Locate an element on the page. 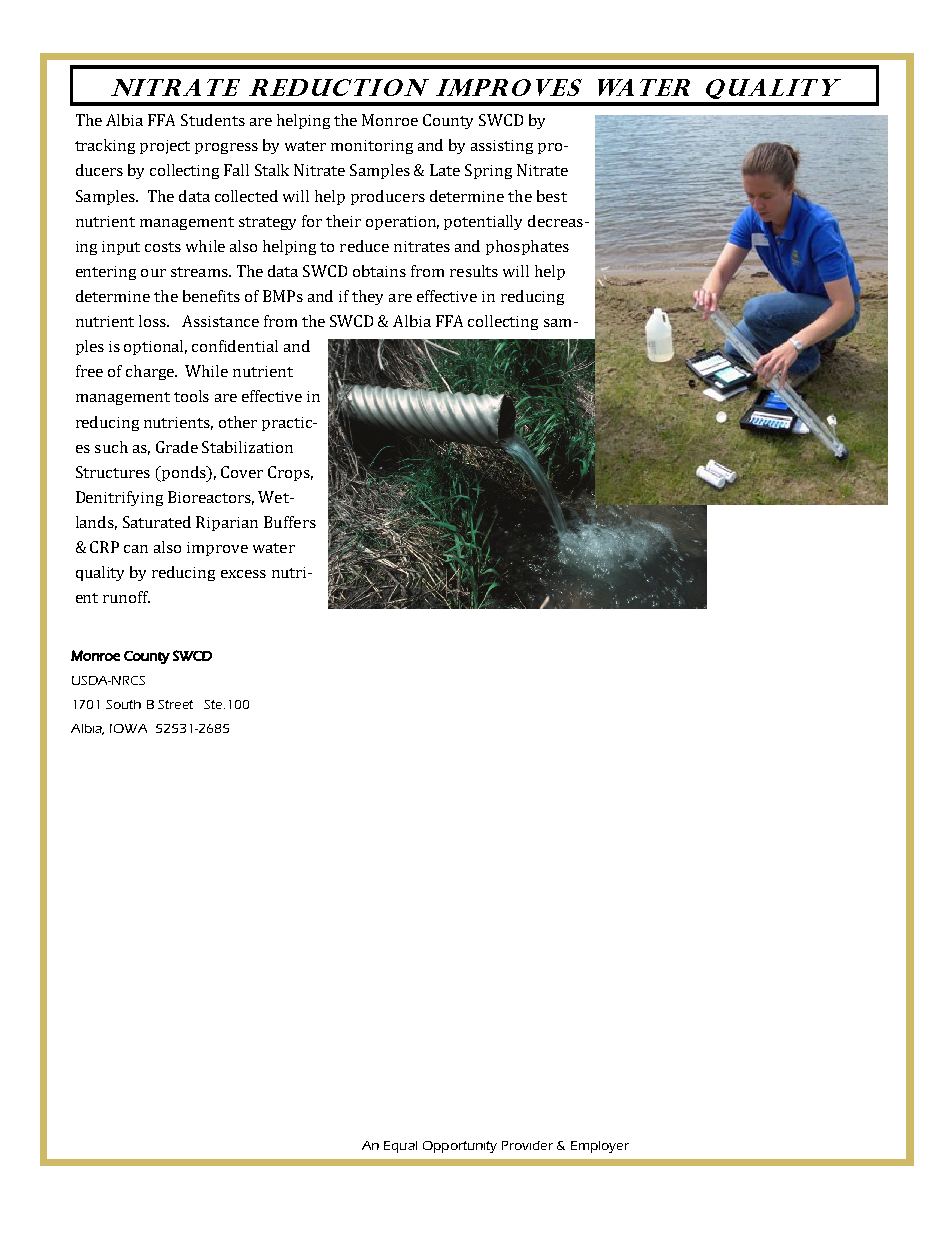 The height and width of the document is (1233, 952). project is located at coordinates (165, 147).
